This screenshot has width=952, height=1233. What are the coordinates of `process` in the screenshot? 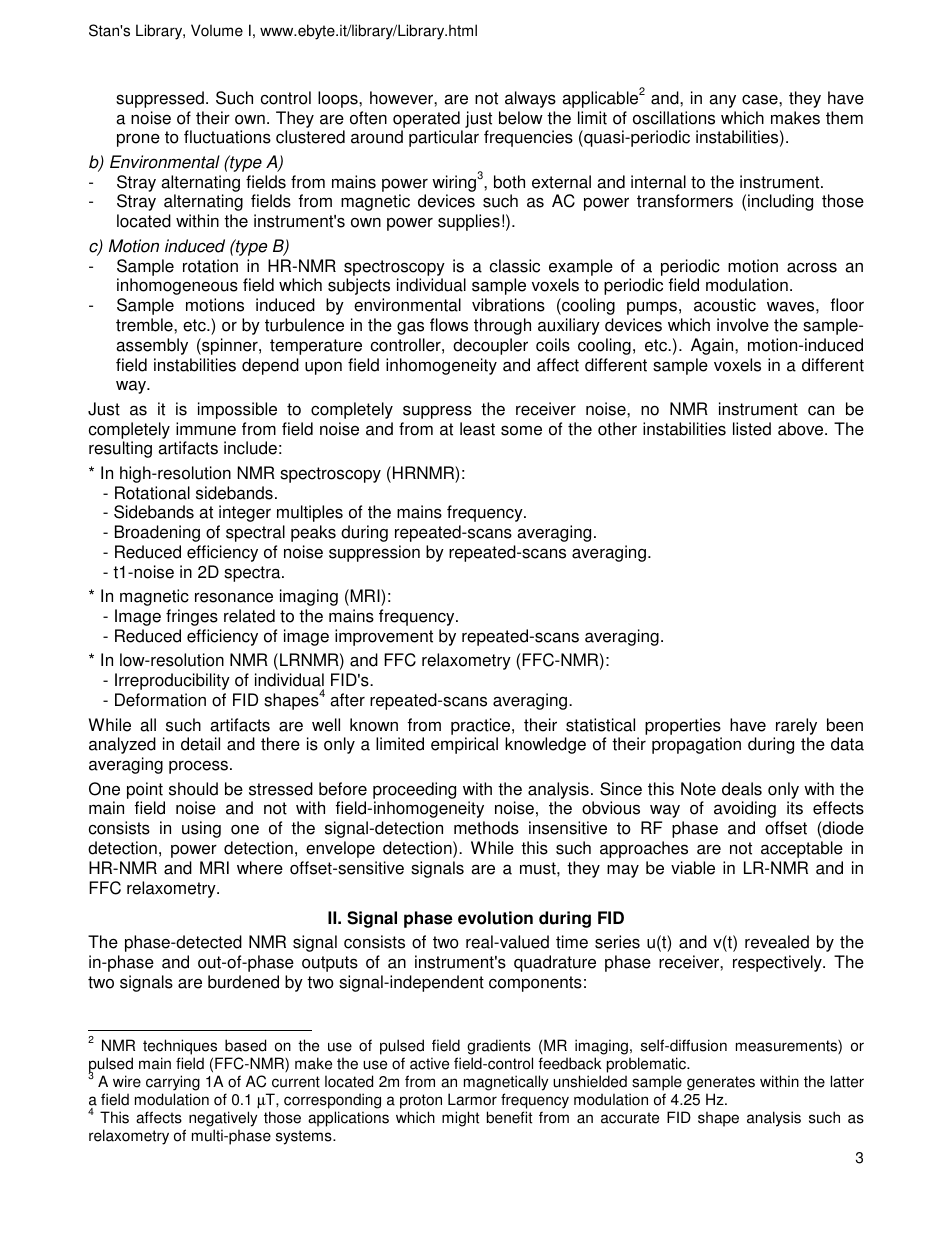 It's located at (198, 767).
